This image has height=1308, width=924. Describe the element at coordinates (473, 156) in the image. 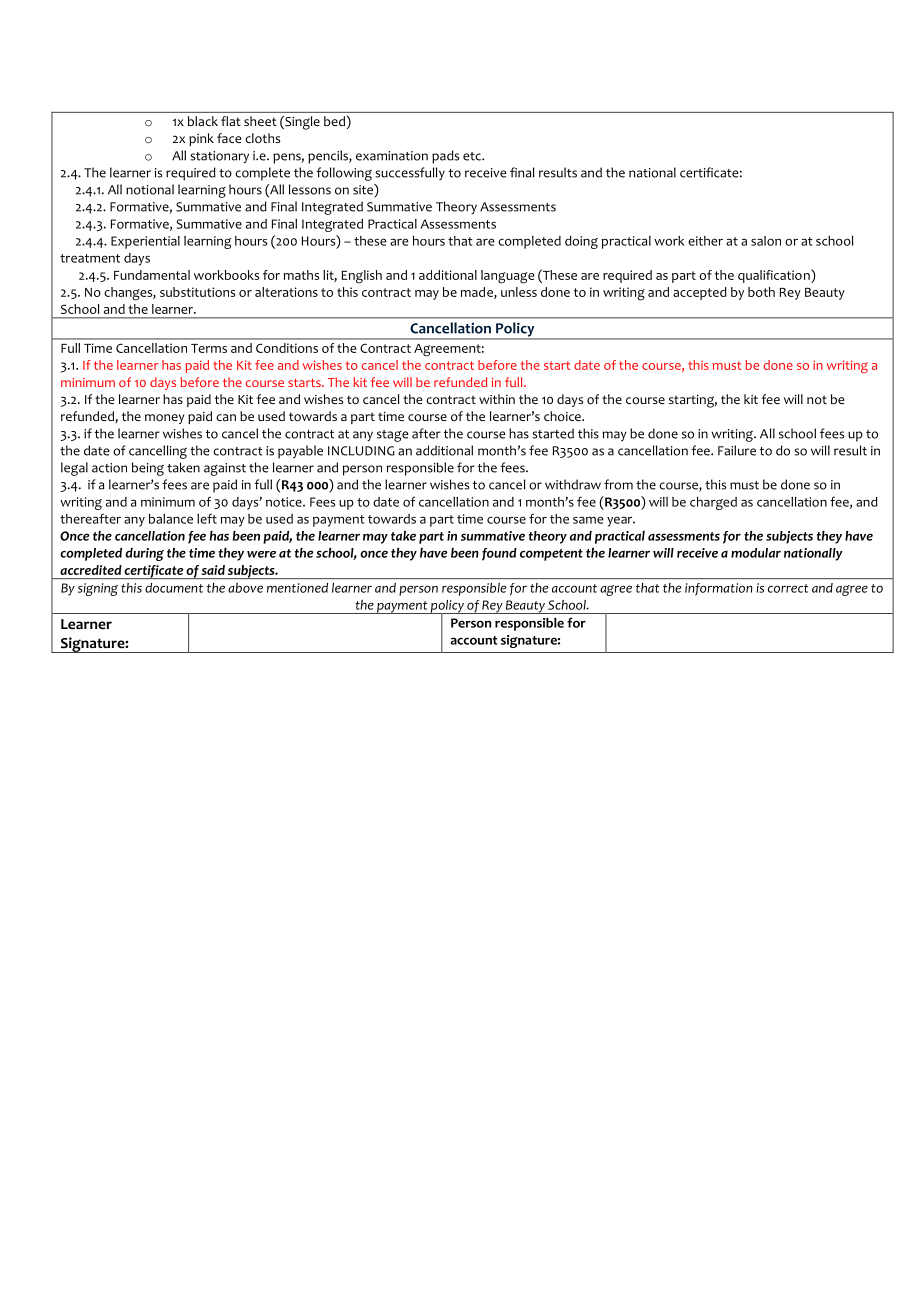

I see `etc` at that location.
